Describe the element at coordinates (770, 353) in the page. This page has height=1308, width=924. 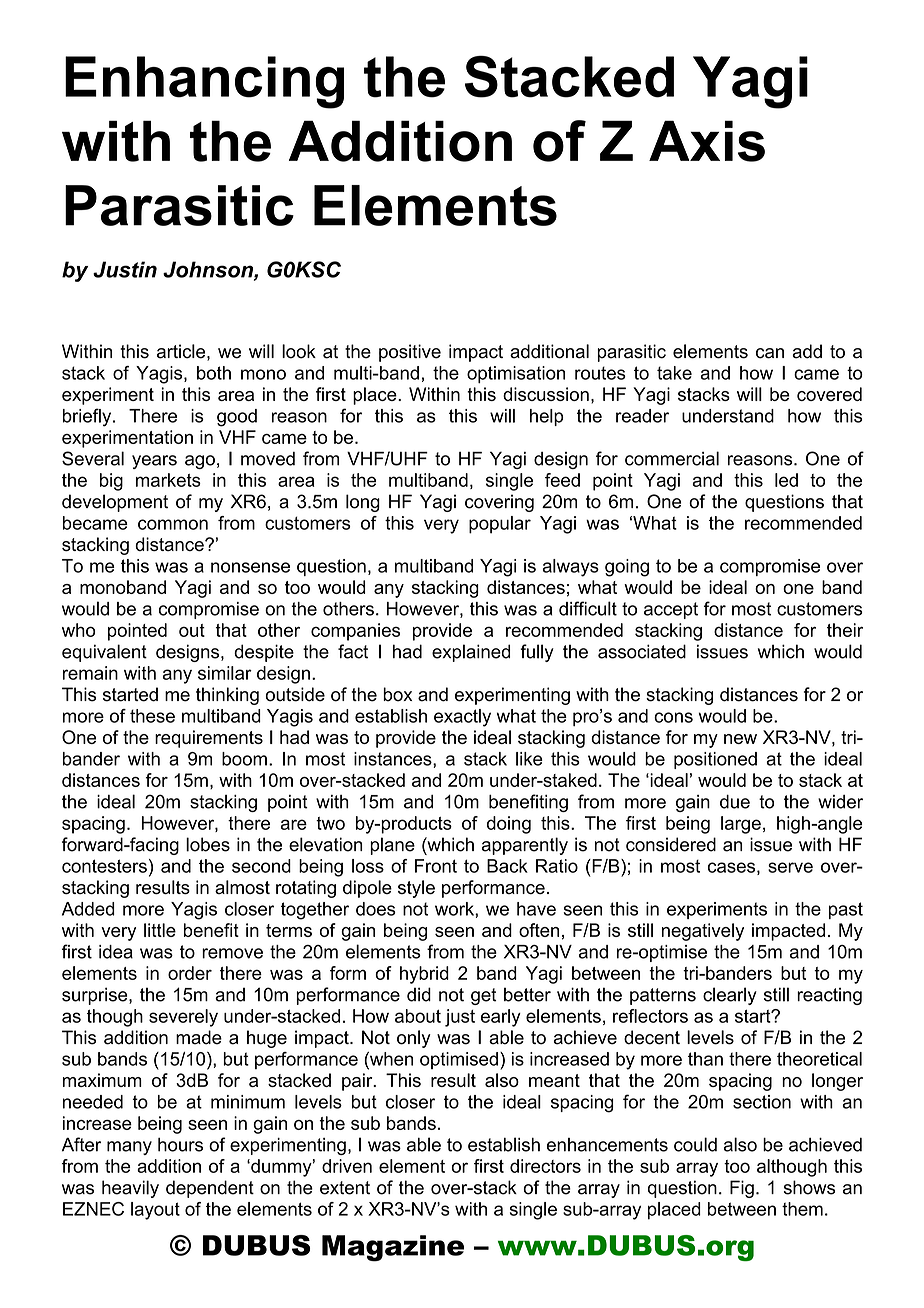
I see `can` at that location.
